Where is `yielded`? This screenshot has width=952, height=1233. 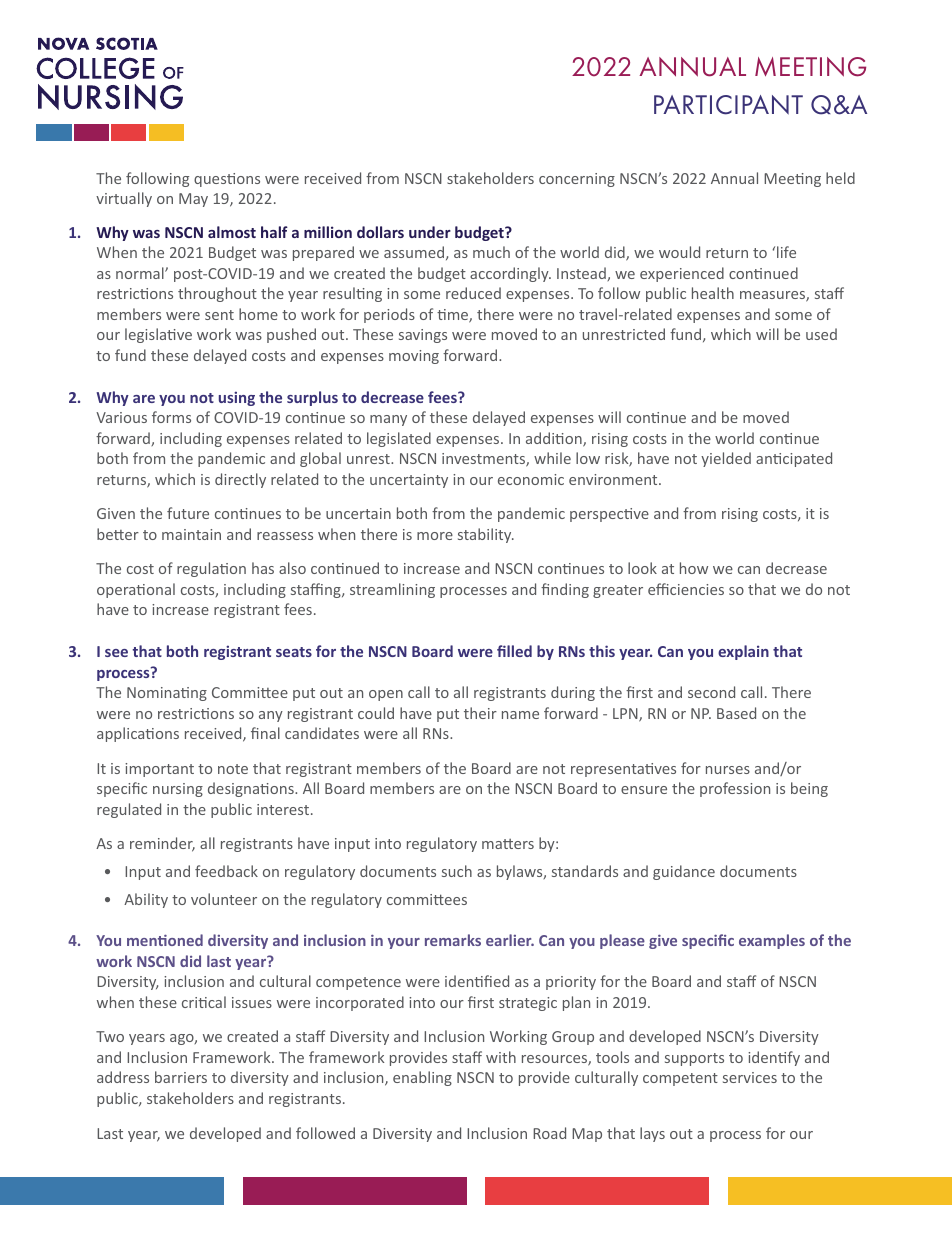 yielded is located at coordinates (726, 459).
